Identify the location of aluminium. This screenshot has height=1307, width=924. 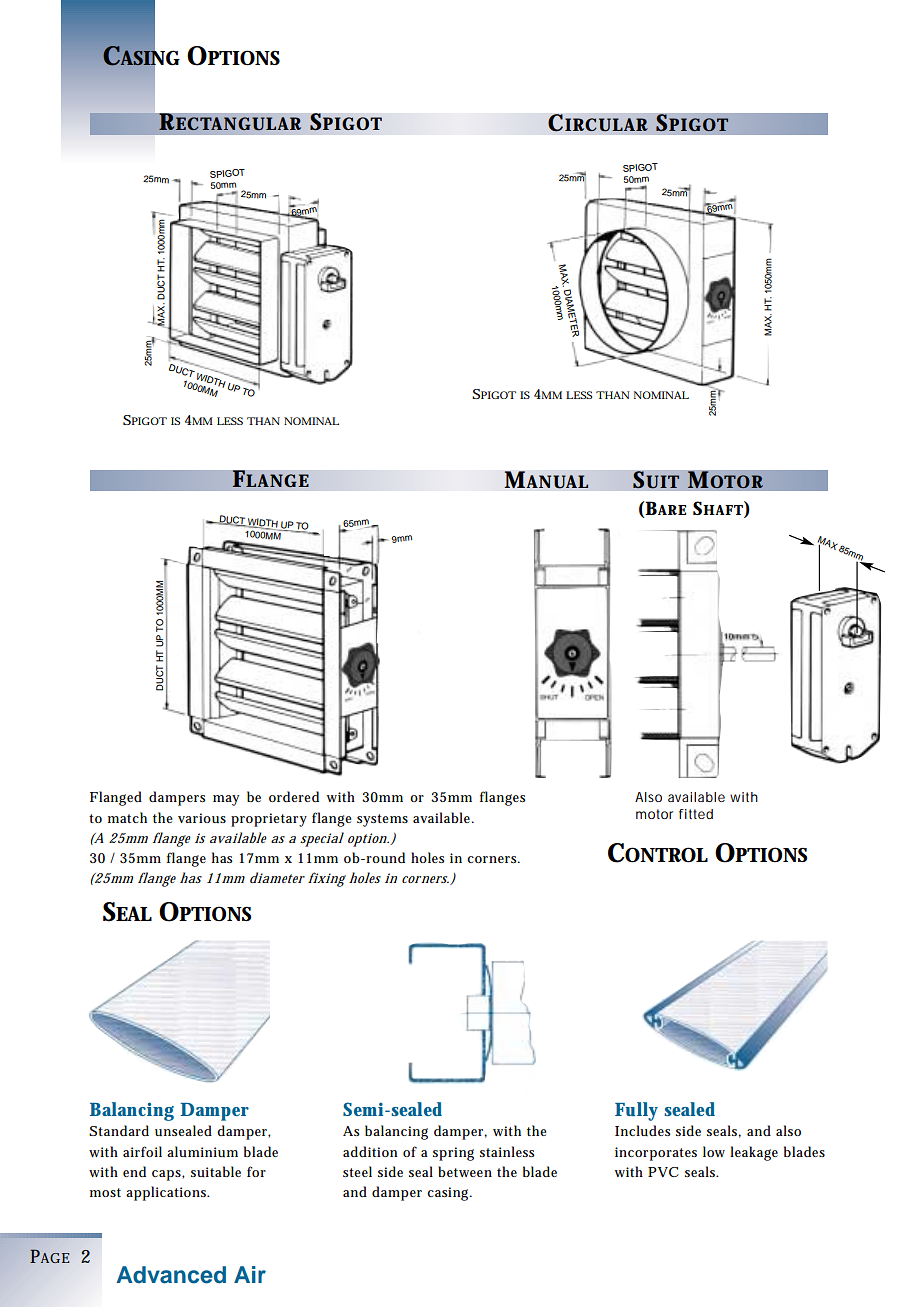
(202, 1151).
